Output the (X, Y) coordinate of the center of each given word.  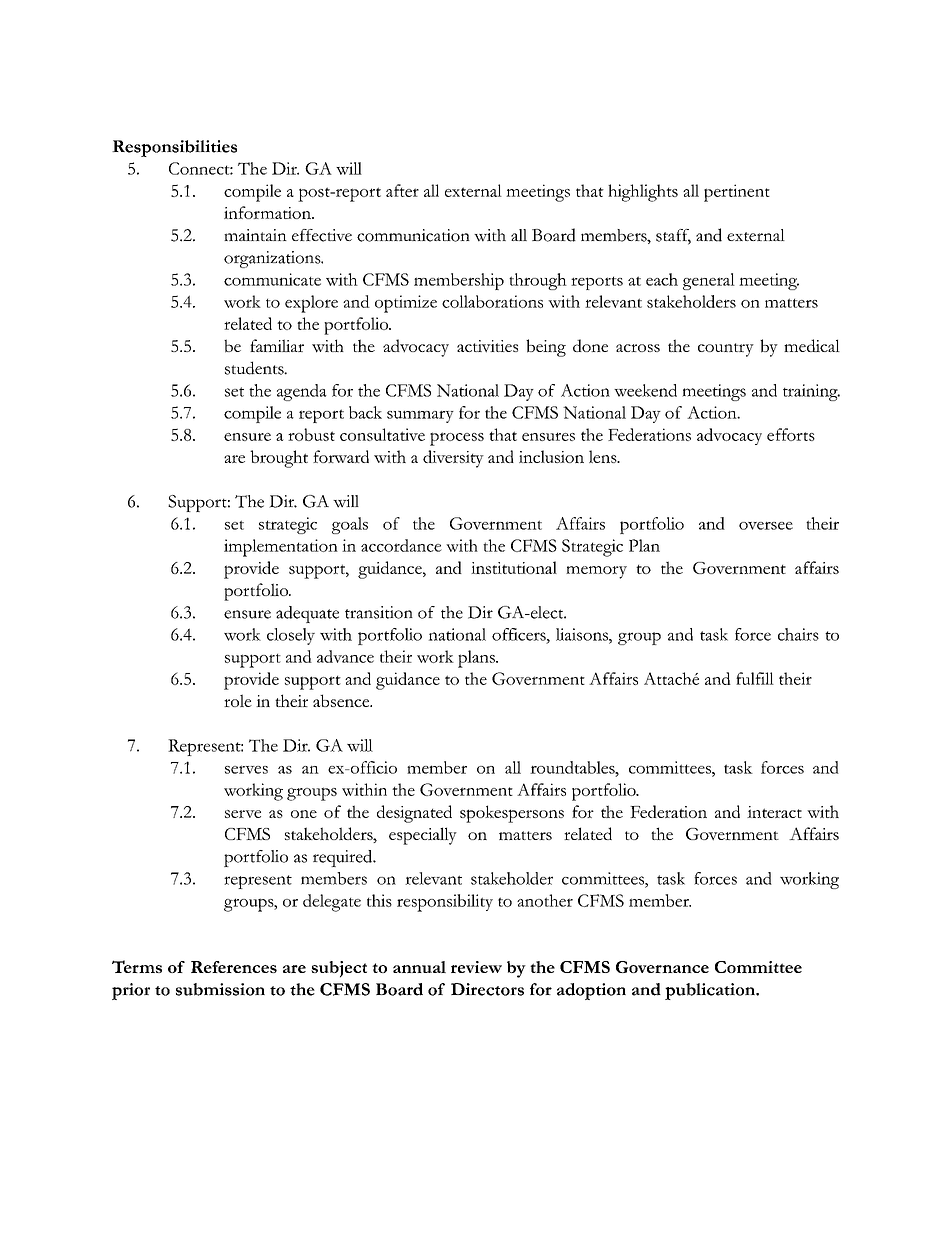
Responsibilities (174, 148)
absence (342, 700)
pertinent (737, 193)
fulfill (755, 678)
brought (279, 459)
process (457, 439)
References (234, 967)
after (402, 190)
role (238, 700)
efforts (791, 434)
